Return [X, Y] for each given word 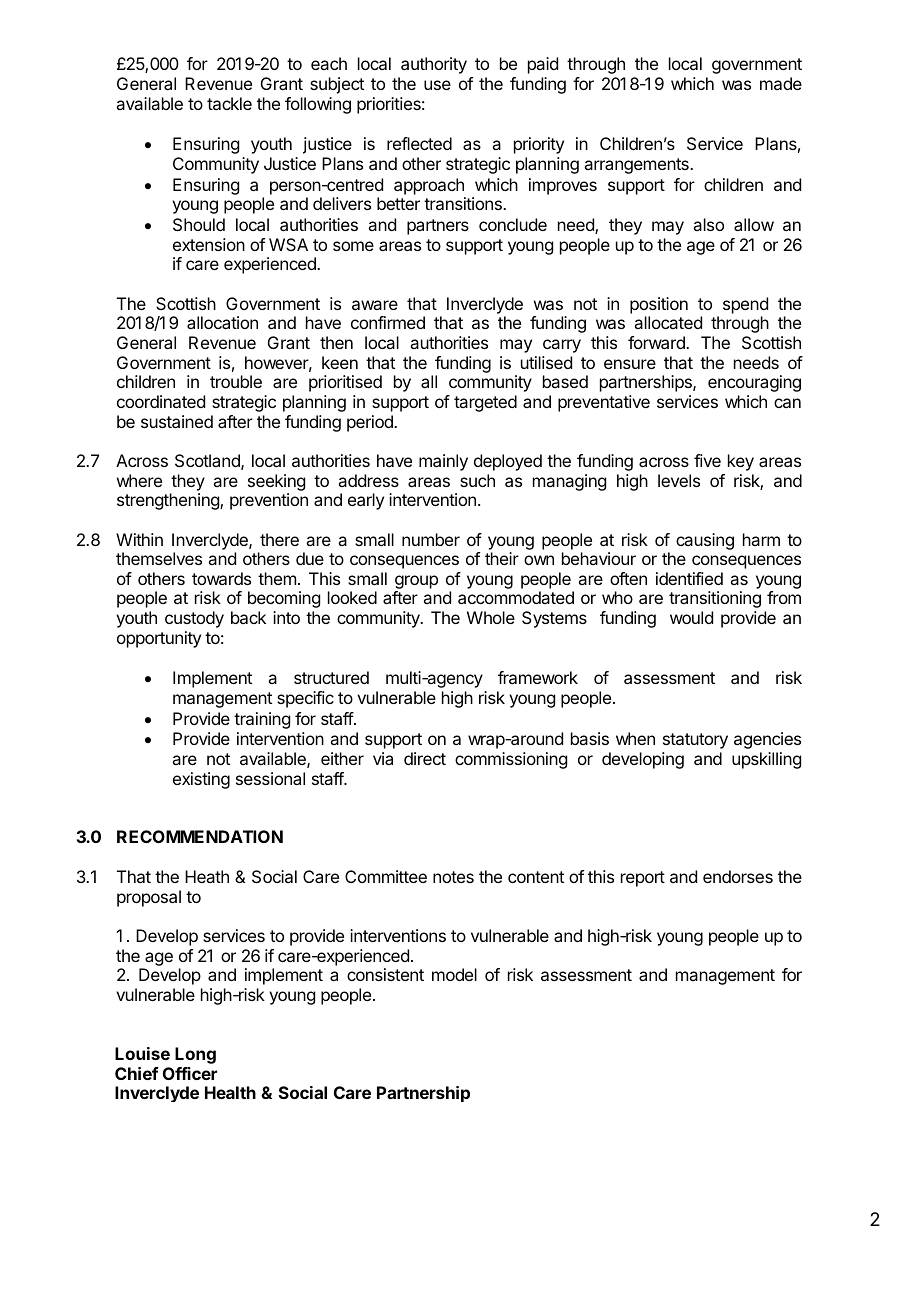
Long [195, 1055]
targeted [485, 403]
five [707, 460]
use [437, 85]
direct [425, 758]
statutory [695, 741]
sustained [177, 421]
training [262, 720]
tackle [229, 103]
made [781, 83]
